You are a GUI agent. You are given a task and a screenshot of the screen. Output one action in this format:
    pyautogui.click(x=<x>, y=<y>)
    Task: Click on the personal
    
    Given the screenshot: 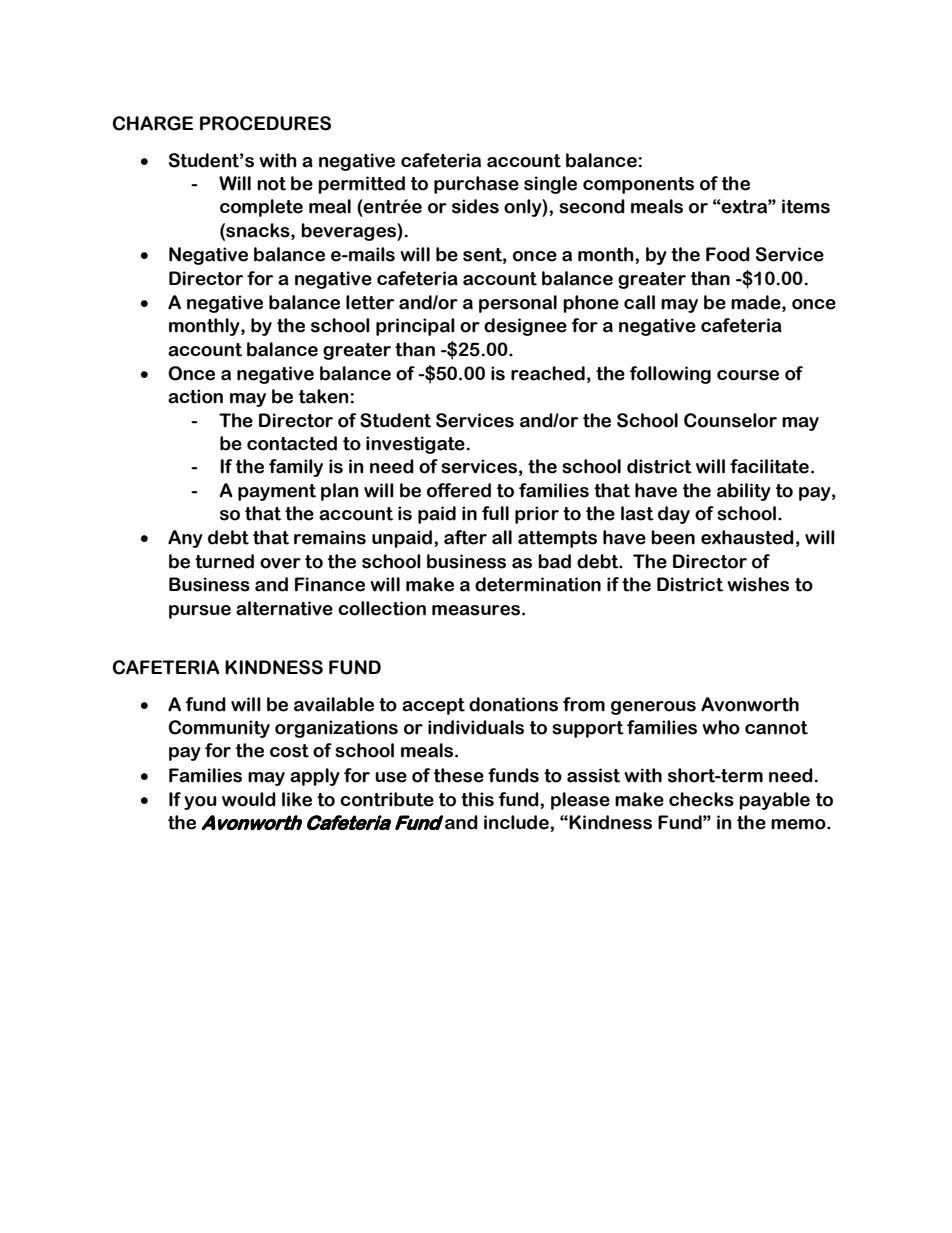 What is the action you would take?
    pyautogui.click(x=518, y=304)
